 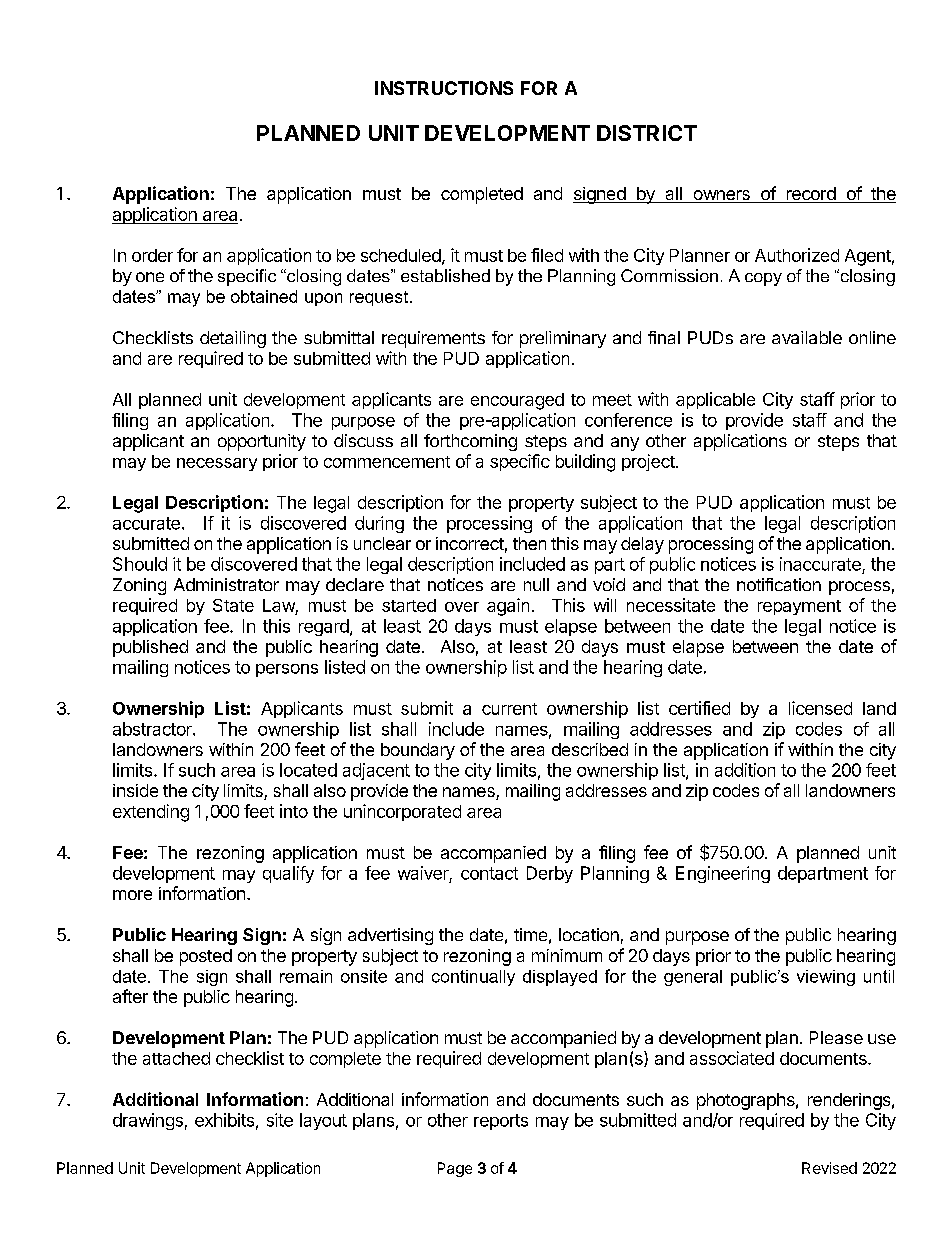 I want to click on reports, so click(x=501, y=1122).
